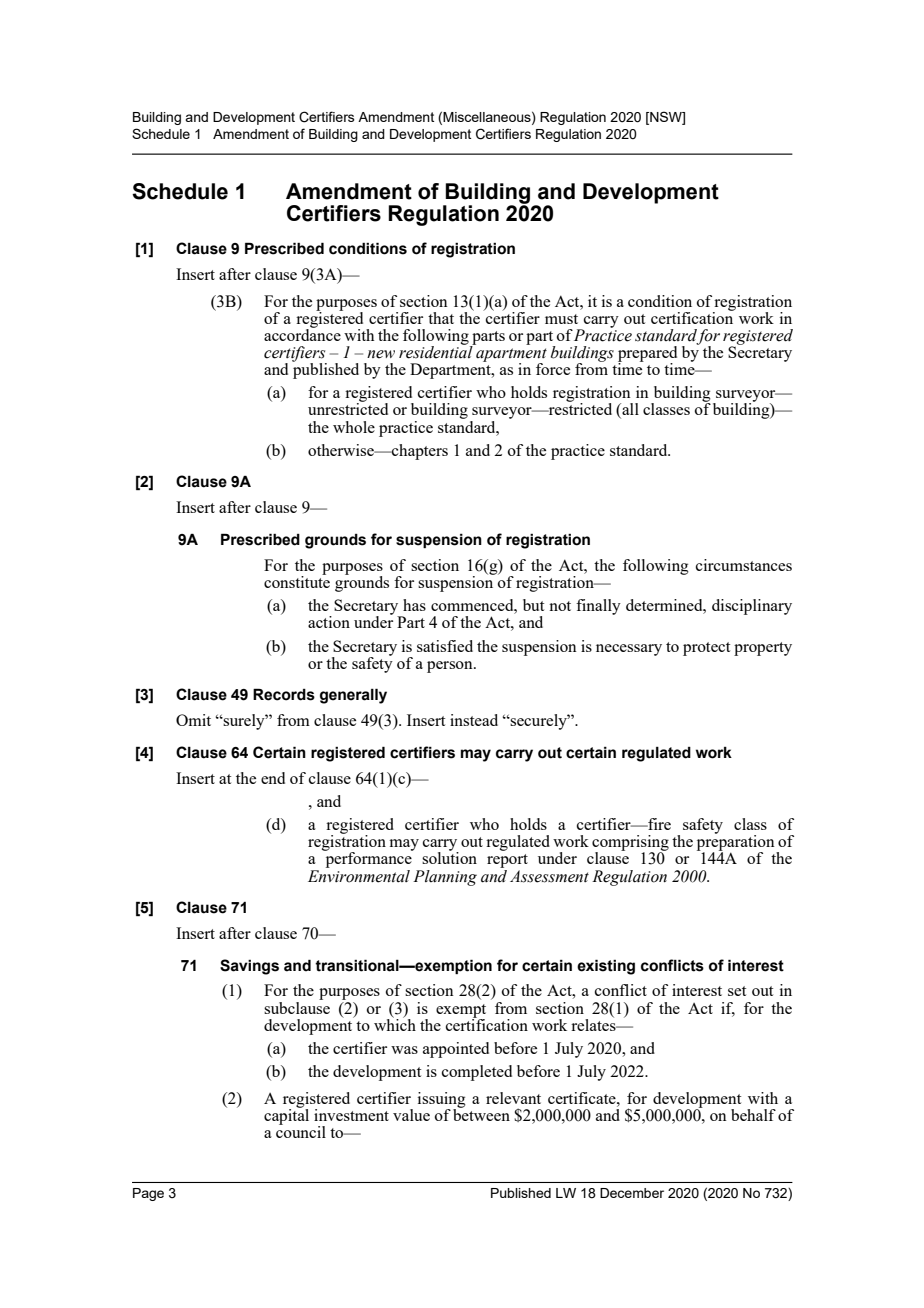 The height and width of the document is (1308, 924). What do you see at coordinates (481, 1113) in the document?
I see `between` at bounding box center [481, 1113].
